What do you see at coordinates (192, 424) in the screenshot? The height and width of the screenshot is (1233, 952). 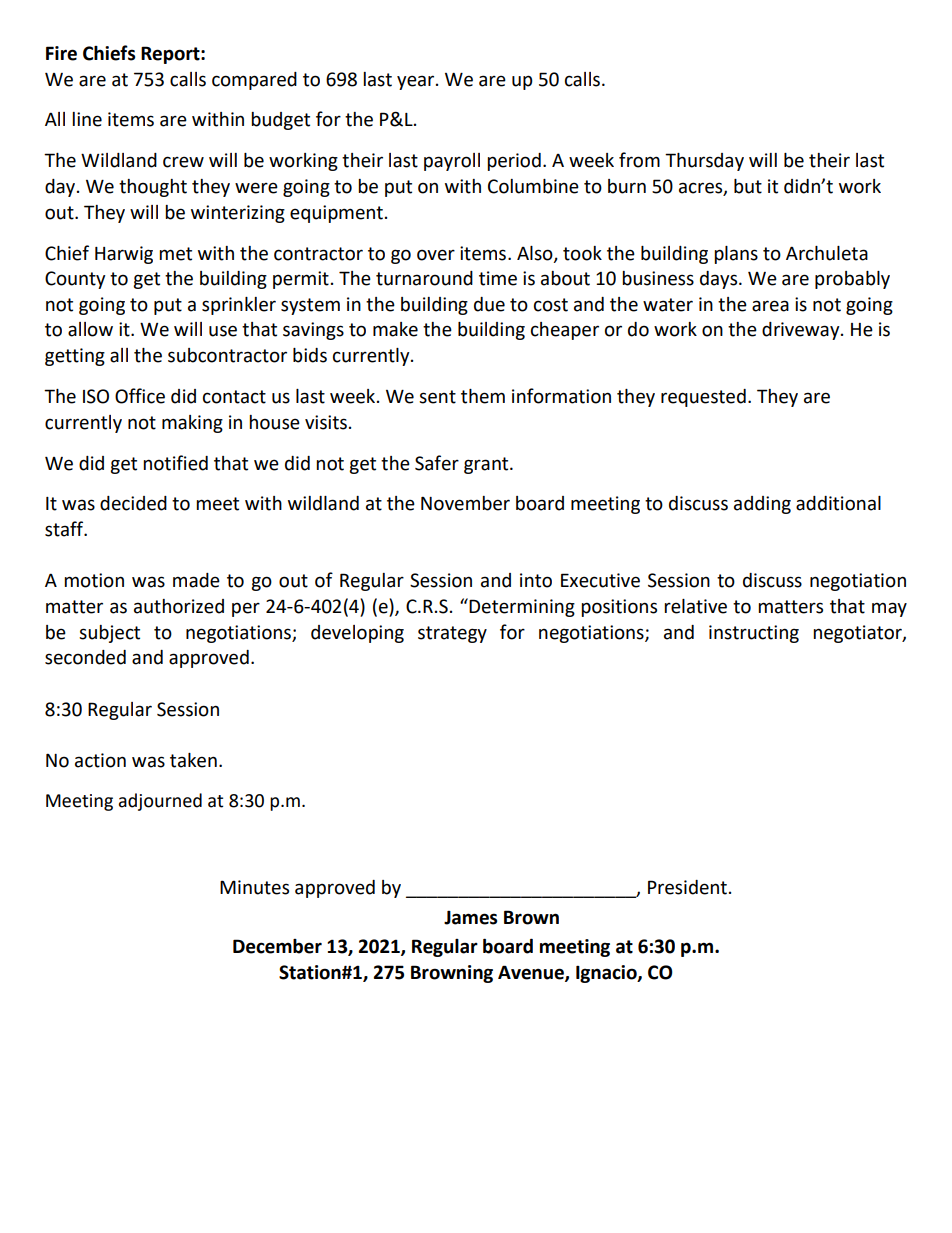 I see `making` at bounding box center [192, 424].
